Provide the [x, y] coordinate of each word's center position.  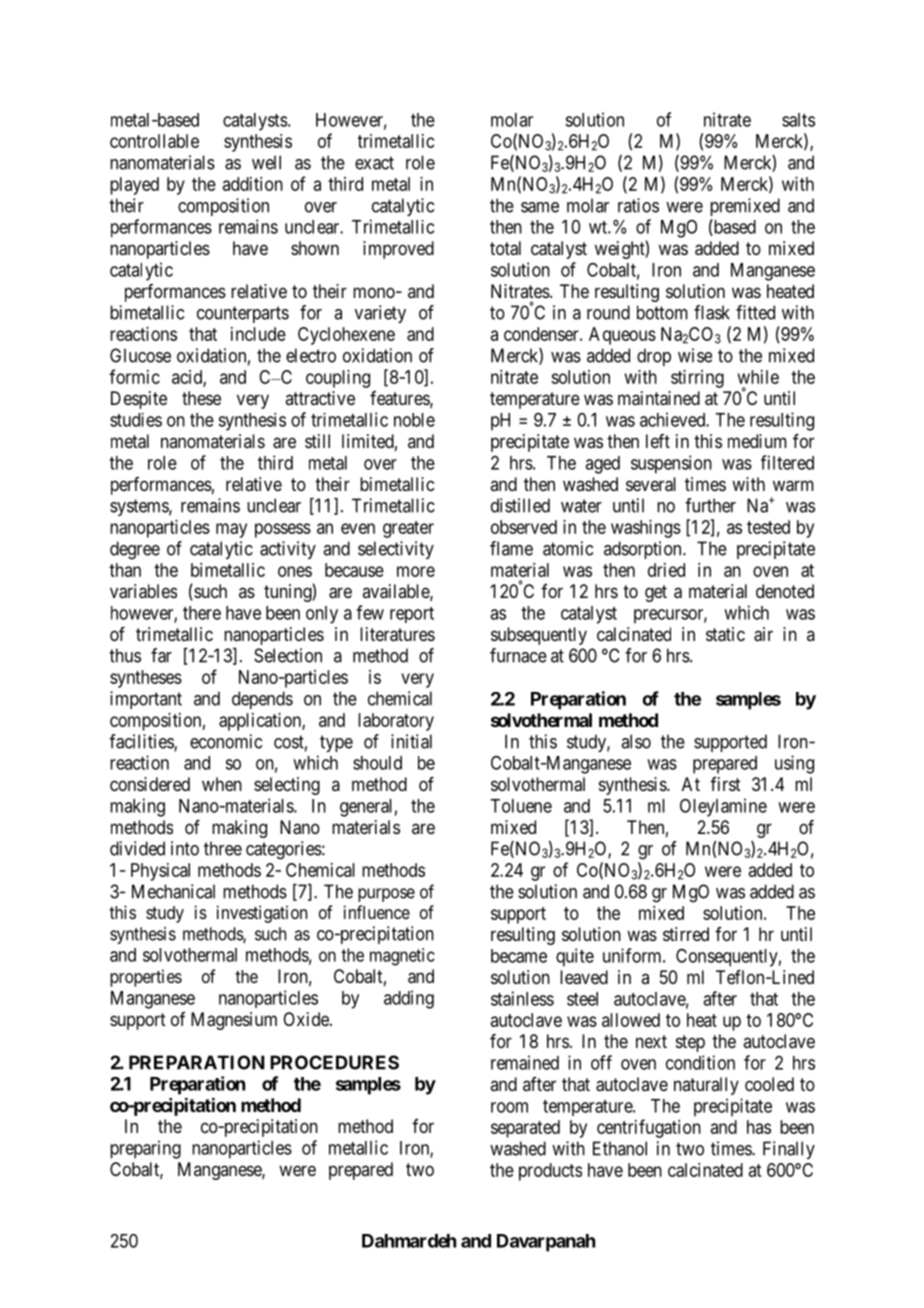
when [222, 784]
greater [408, 529]
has [759, 1127]
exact [374, 163]
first [725, 784]
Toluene [521, 806]
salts [798, 120]
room [509, 1107]
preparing [145, 1149]
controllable [154, 141]
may [231, 530]
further [710, 505]
